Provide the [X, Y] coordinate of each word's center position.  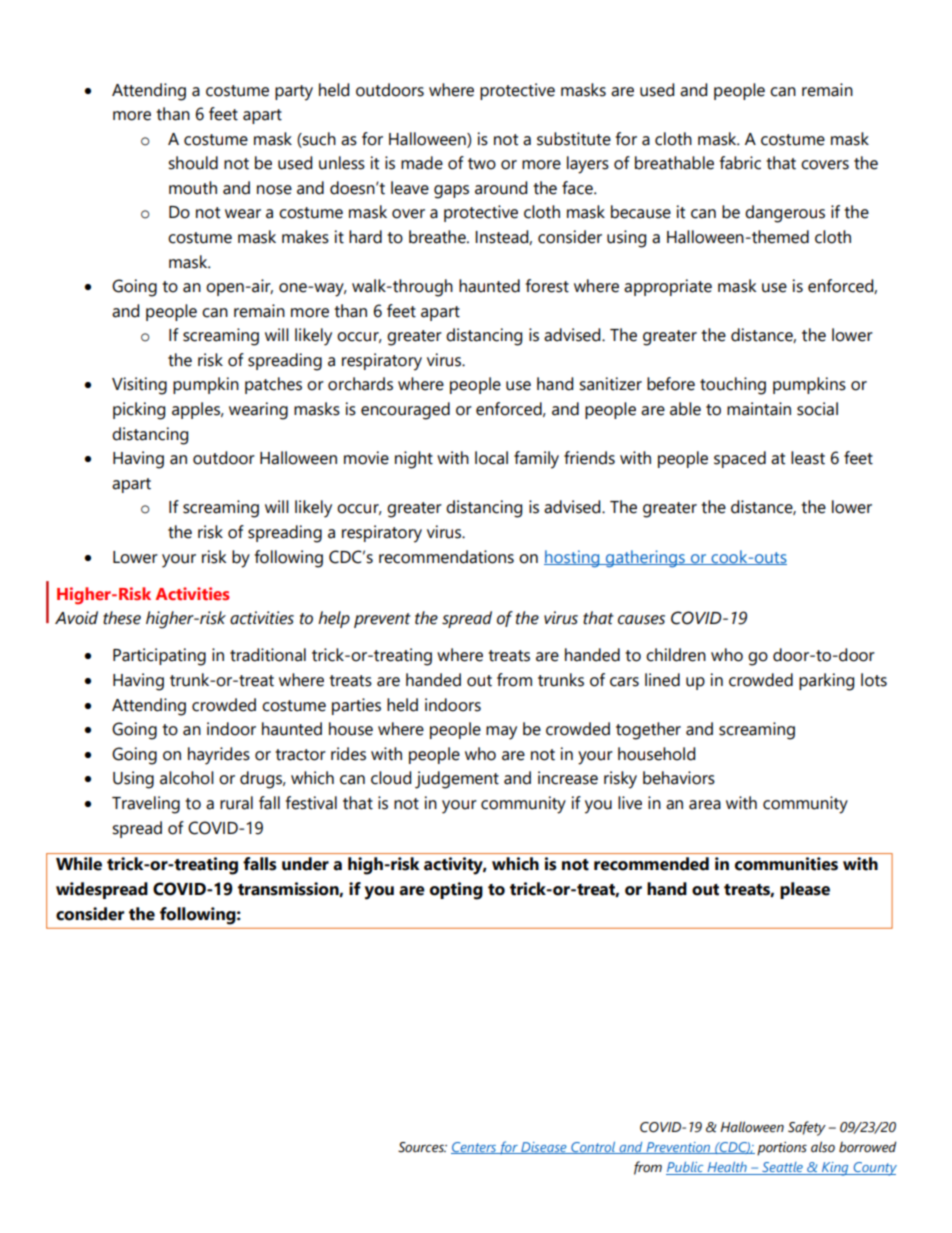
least [808, 458]
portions [782, 1149]
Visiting [139, 386]
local [491, 458]
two [482, 164]
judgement [457, 780]
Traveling [146, 805]
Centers [475, 1148]
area [705, 805]
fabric [740, 163]
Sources [422, 1147]
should [193, 163]
